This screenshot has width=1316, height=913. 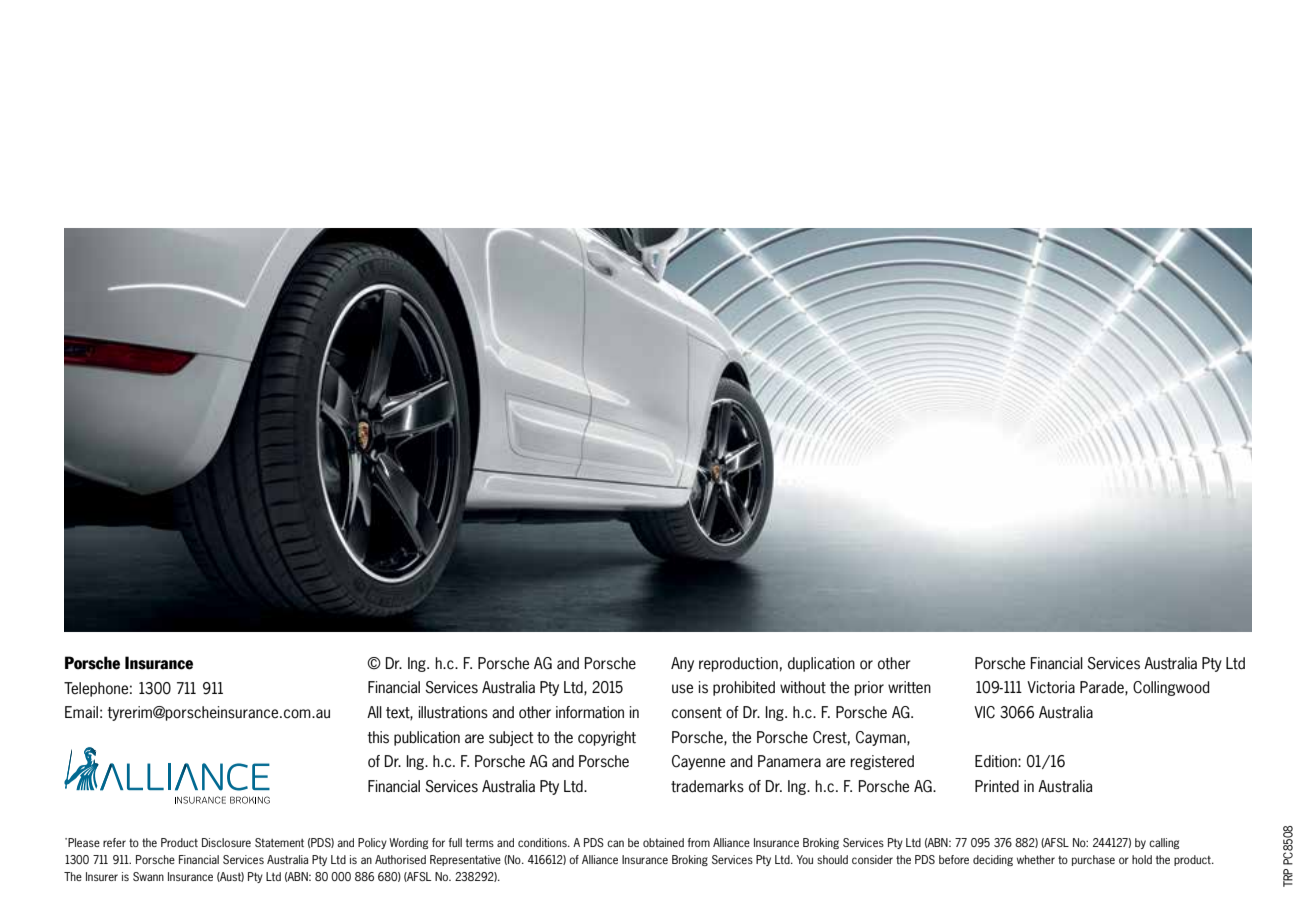 I want to click on Representative, so click(x=465, y=860).
